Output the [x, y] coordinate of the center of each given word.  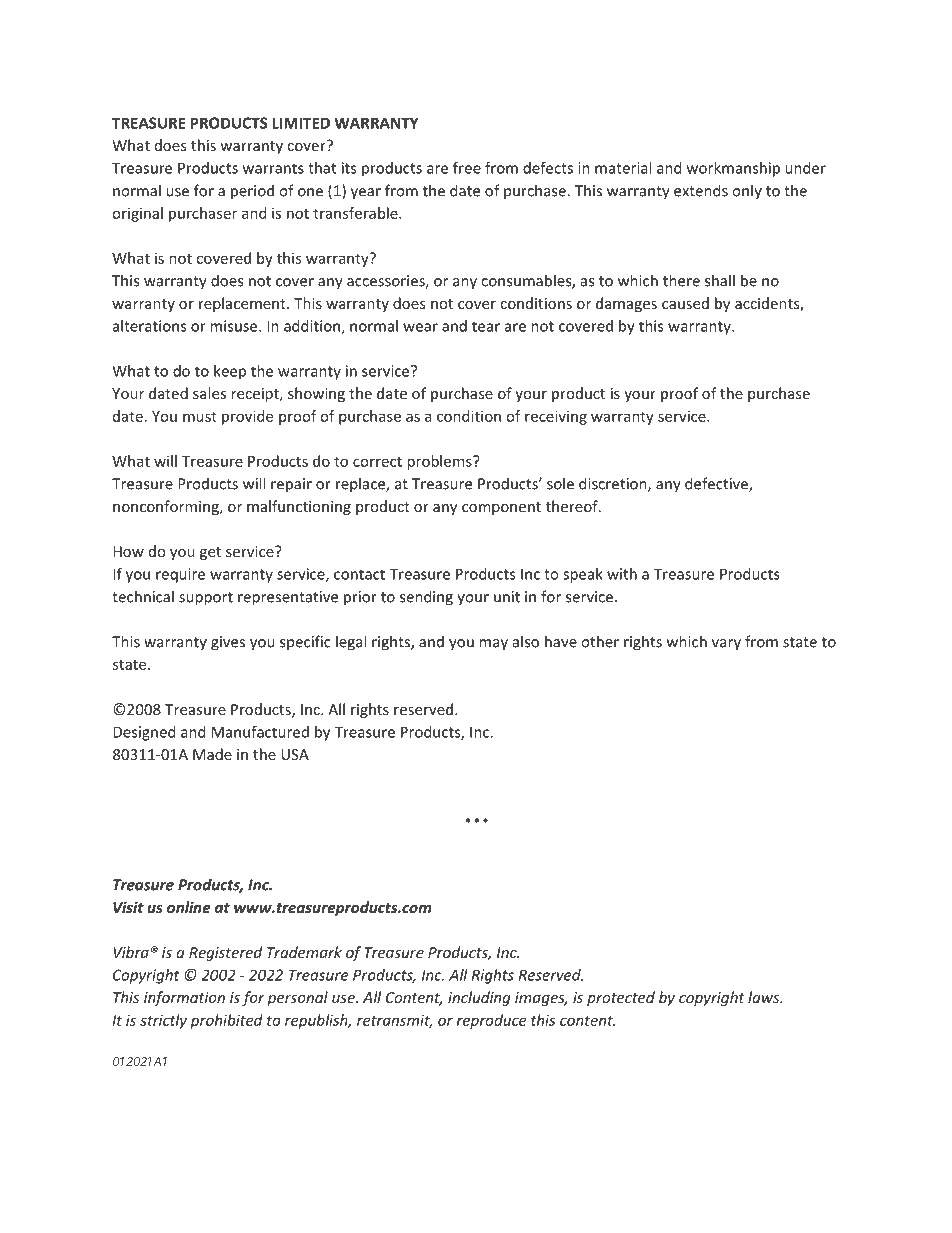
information [184, 998]
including [479, 998]
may [493, 645]
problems [440, 462]
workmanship [733, 169]
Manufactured [260, 732]
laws [765, 997]
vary [726, 645]
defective [717, 484]
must [200, 416]
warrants [273, 168]
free [467, 168]
